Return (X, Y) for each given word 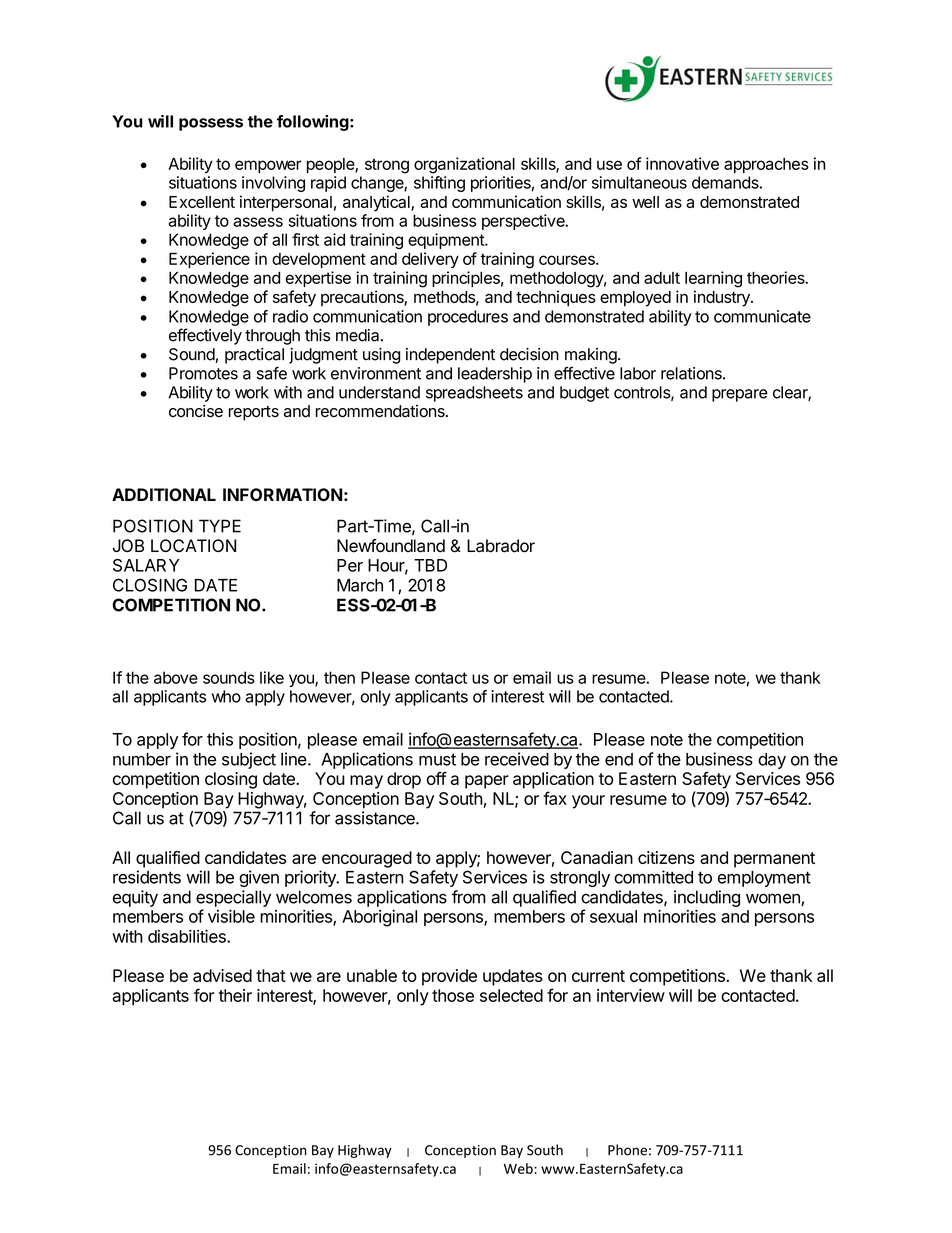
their (235, 995)
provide (449, 977)
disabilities (188, 936)
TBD (430, 565)
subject (249, 760)
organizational (464, 165)
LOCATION (193, 545)
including (707, 898)
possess (211, 124)
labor (638, 373)
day (772, 761)
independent (450, 356)
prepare (740, 395)
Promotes (203, 373)
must (437, 759)
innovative (682, 163)
